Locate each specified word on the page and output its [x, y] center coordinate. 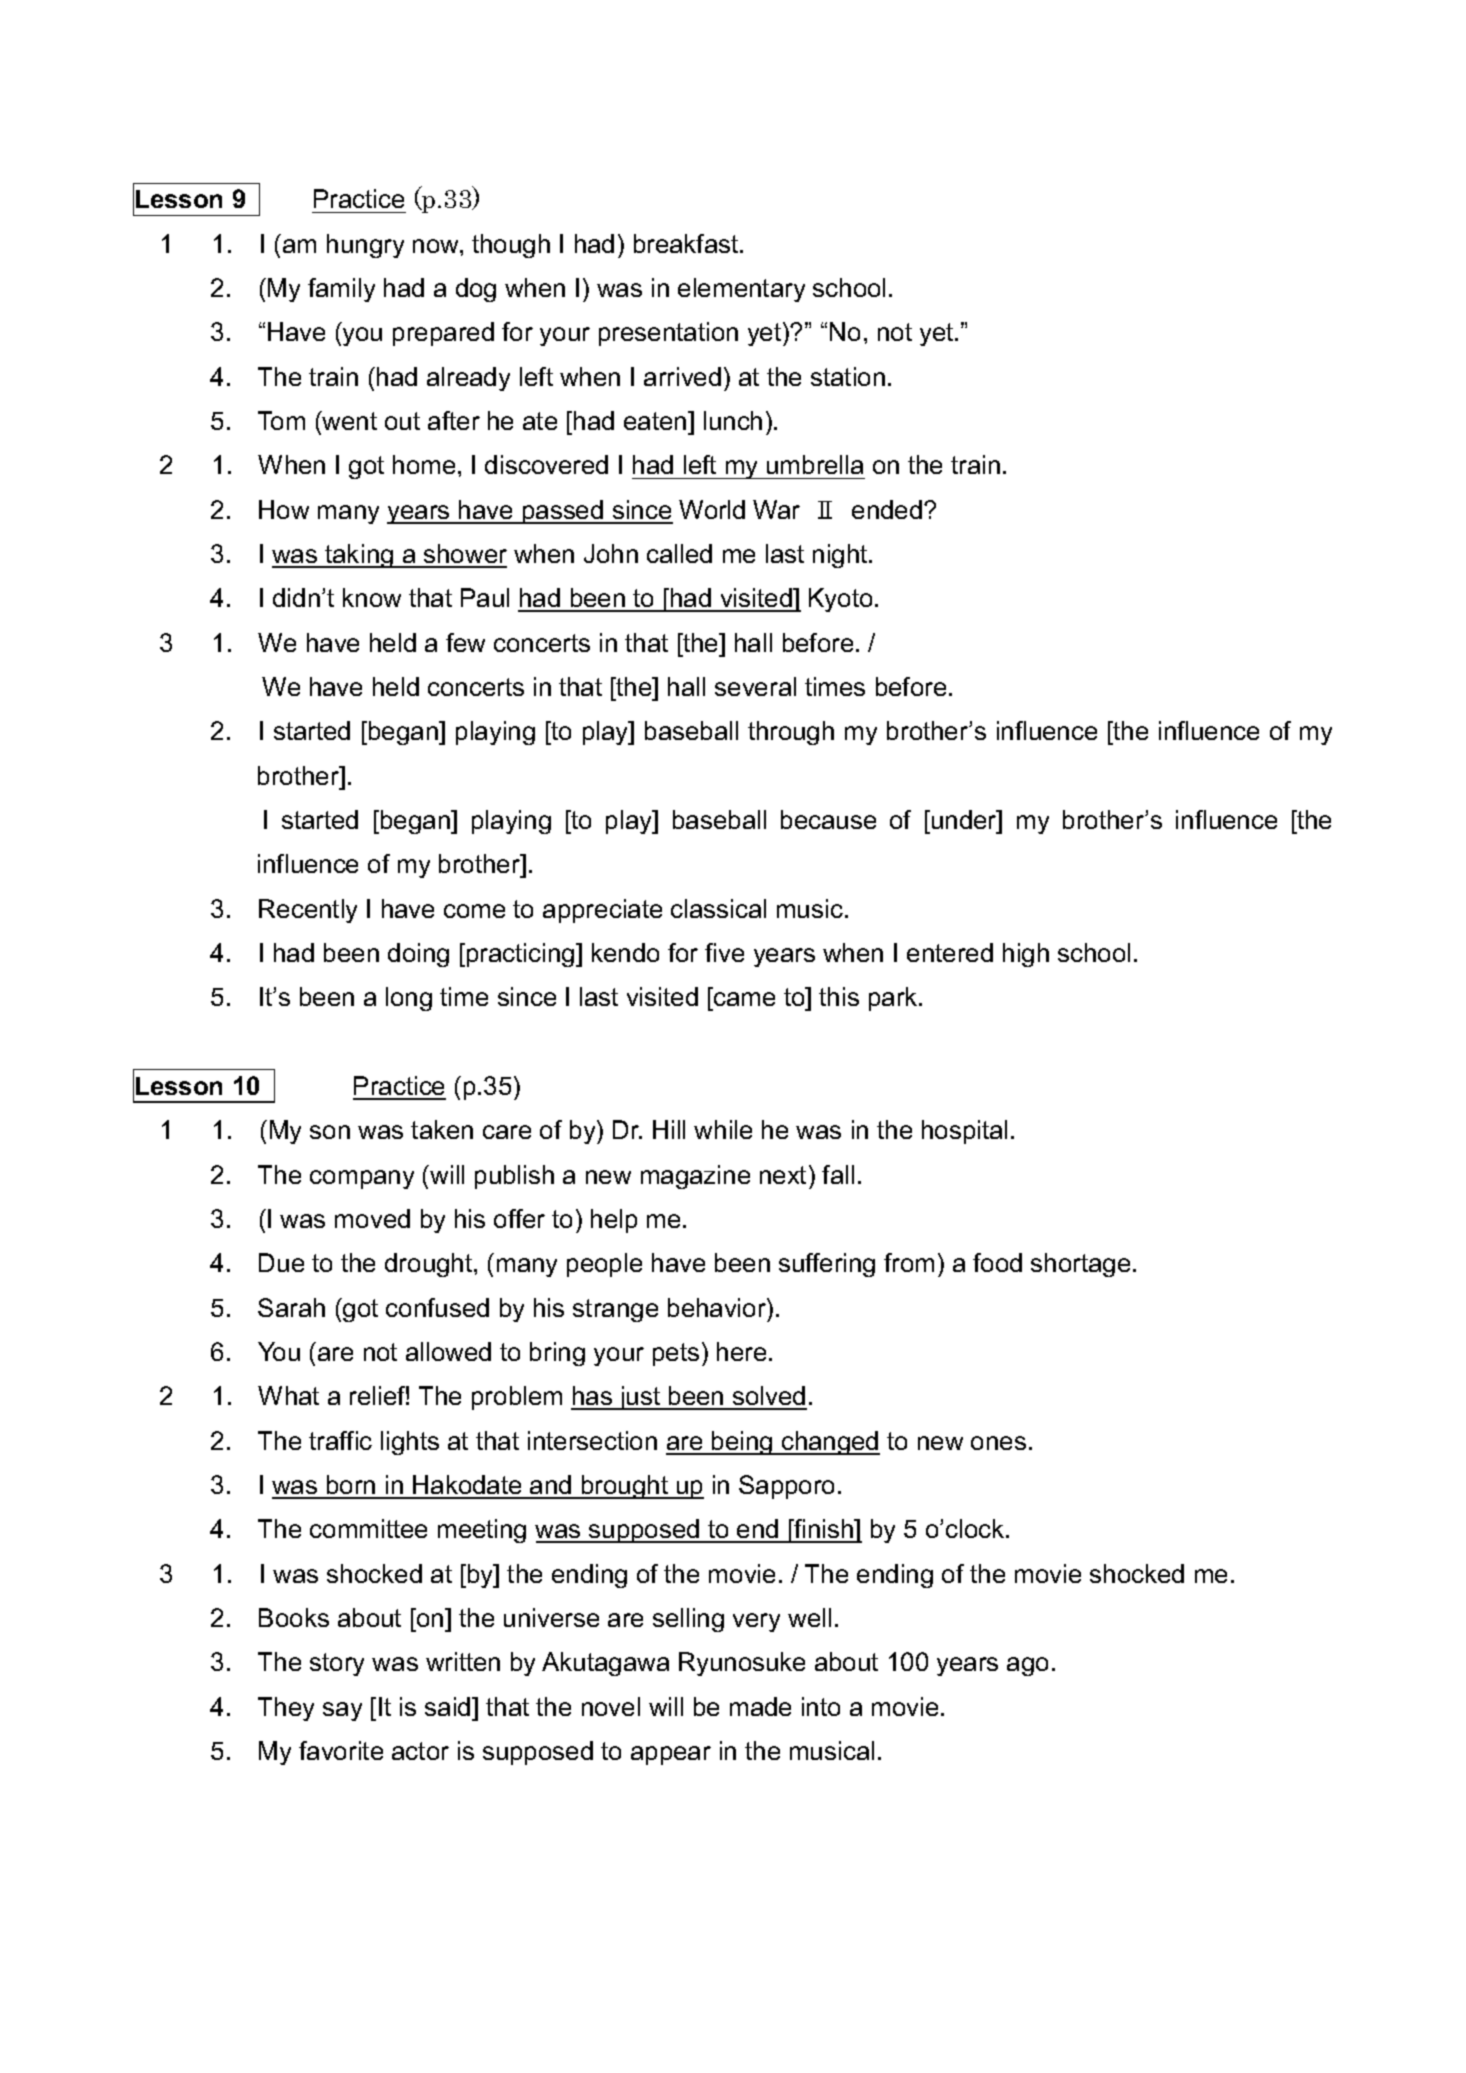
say [342, 1711]
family [341, 290]
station [848, 376]
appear [671, 1755]
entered [950, 952]
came [743, 1001]
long [409, 999]
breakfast [687, 243]
